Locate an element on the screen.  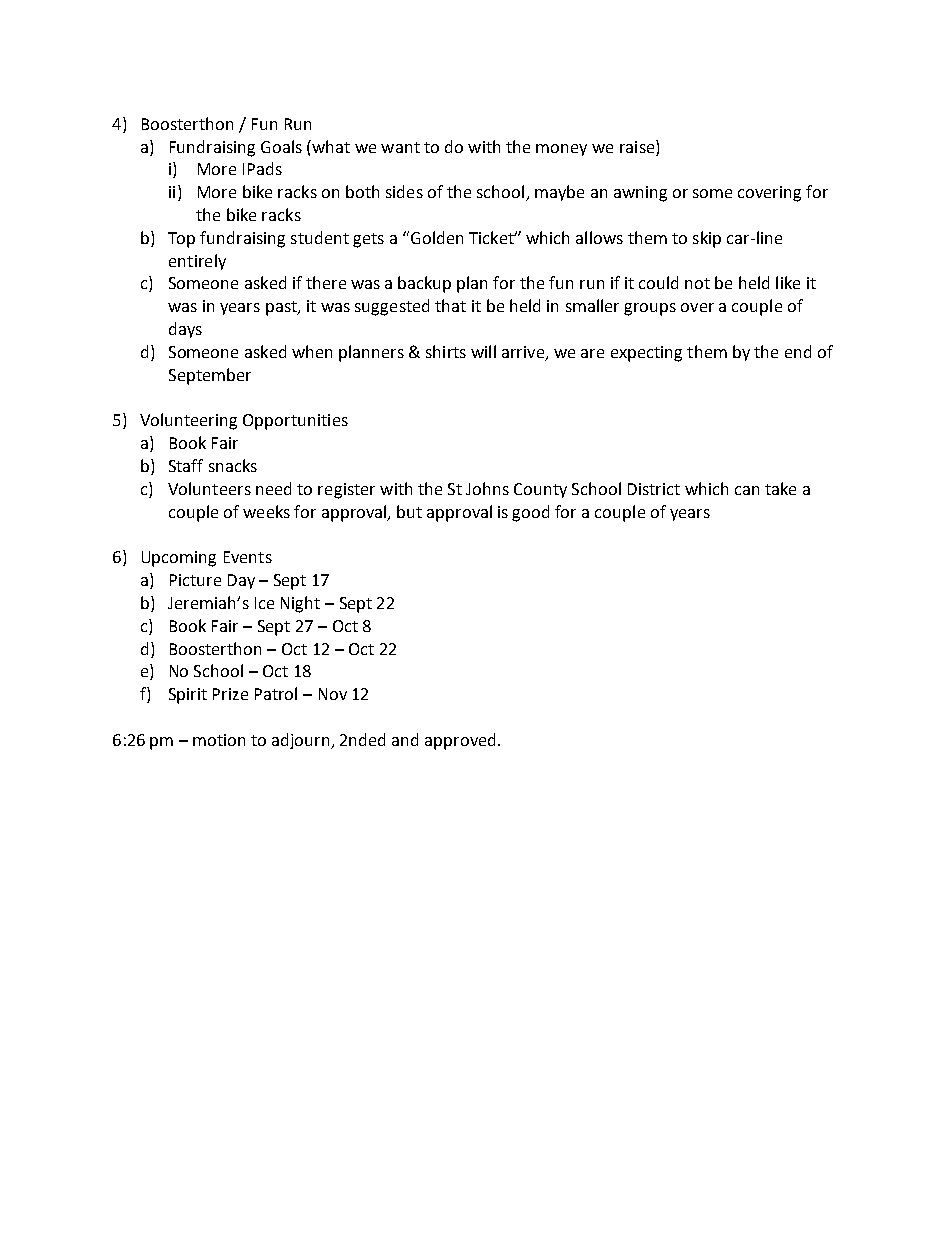
Ice is located at coordinates (264, 603).
